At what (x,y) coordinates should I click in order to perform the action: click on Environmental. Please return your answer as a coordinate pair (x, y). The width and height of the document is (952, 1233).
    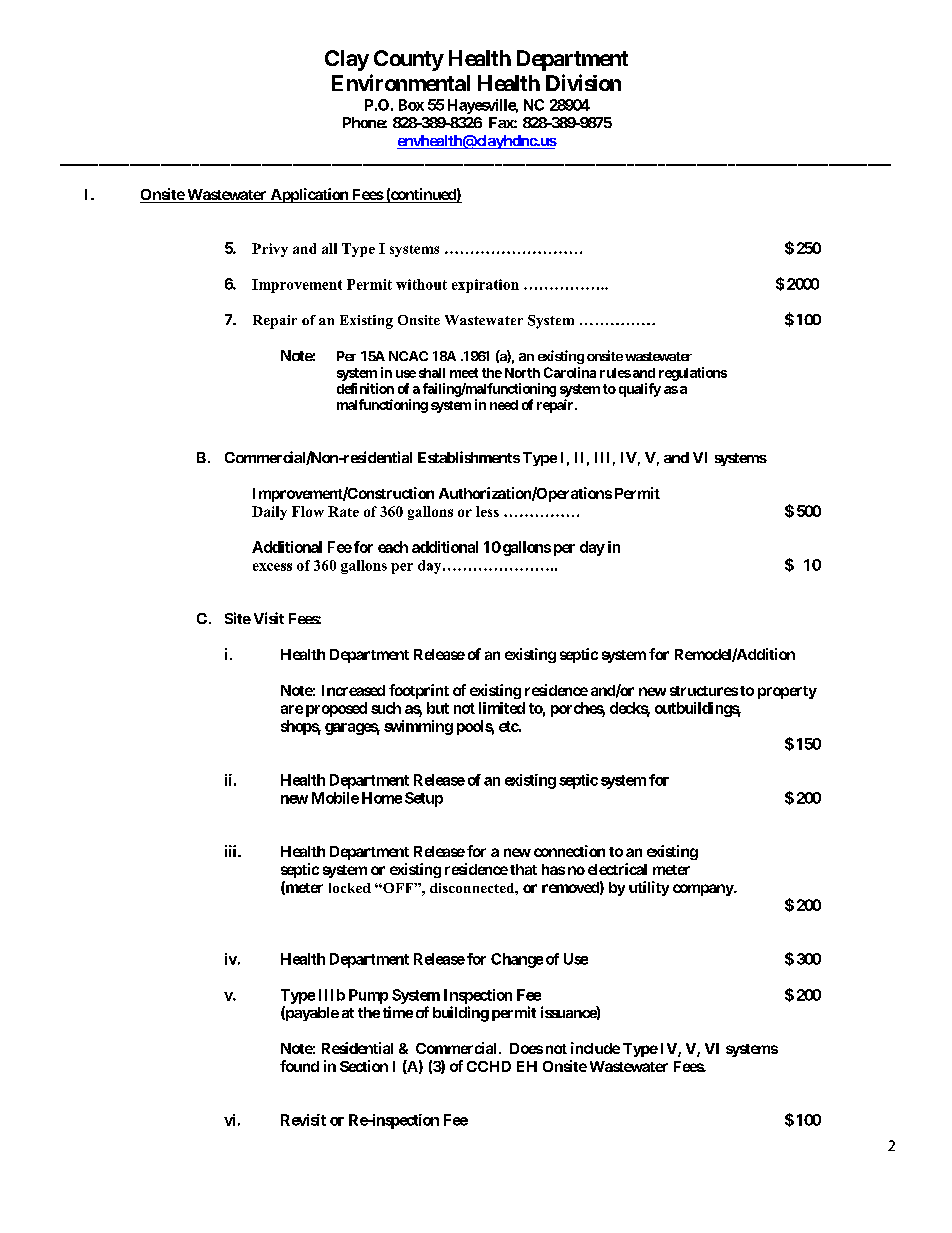
    Looking at the image, I should click on (401, 82).
